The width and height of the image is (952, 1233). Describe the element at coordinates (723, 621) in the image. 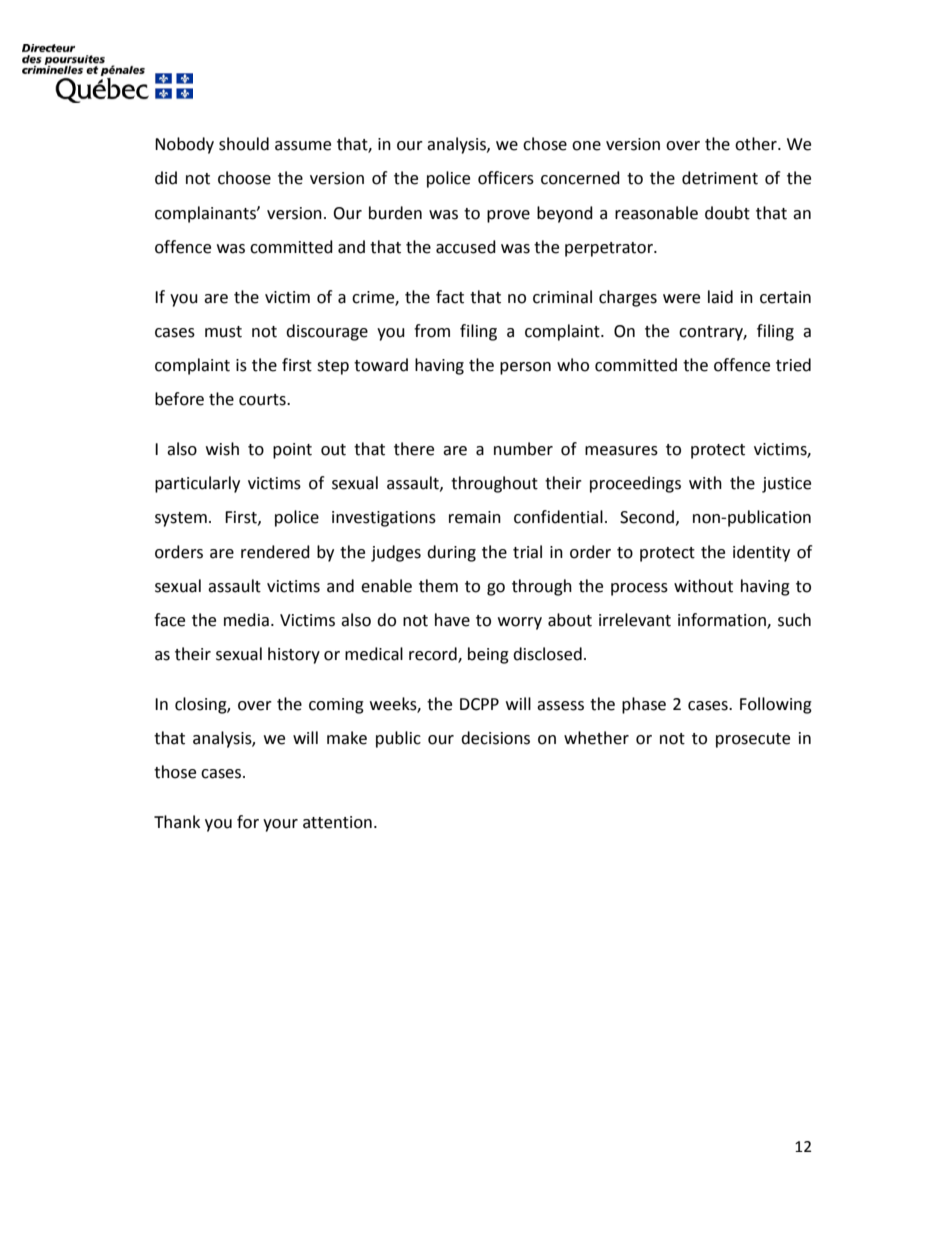

I see `information` at that location.
